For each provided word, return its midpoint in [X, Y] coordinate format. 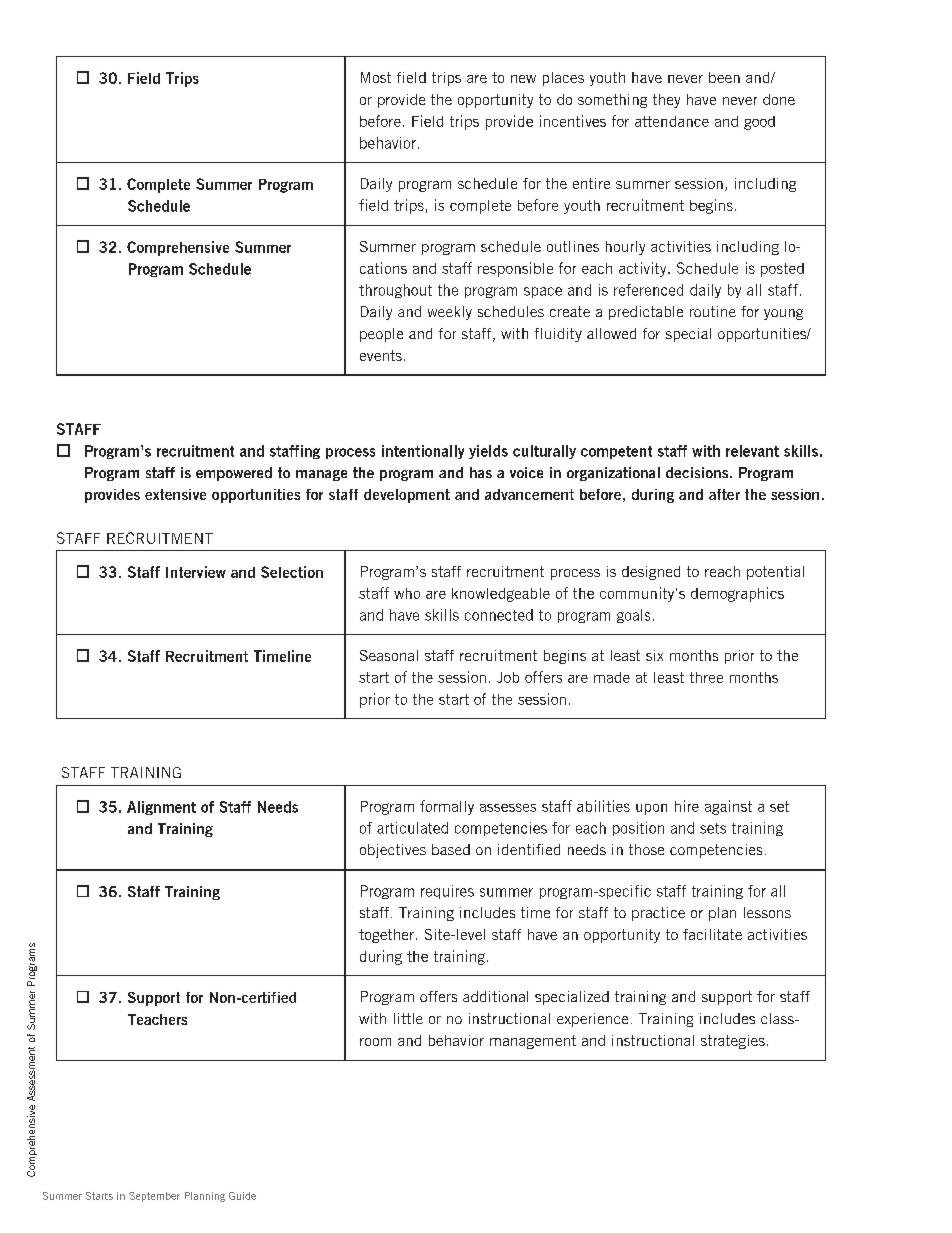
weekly [450, 313]
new [523, 79]
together [386, 936]
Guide [242, 1196]
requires [447, 892]
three [706, 677]
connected [499, 615]
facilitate [712, 934]
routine [713, 311]
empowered [234, 474]
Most [376, 77]
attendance [672, 121]
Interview [196, 572]
